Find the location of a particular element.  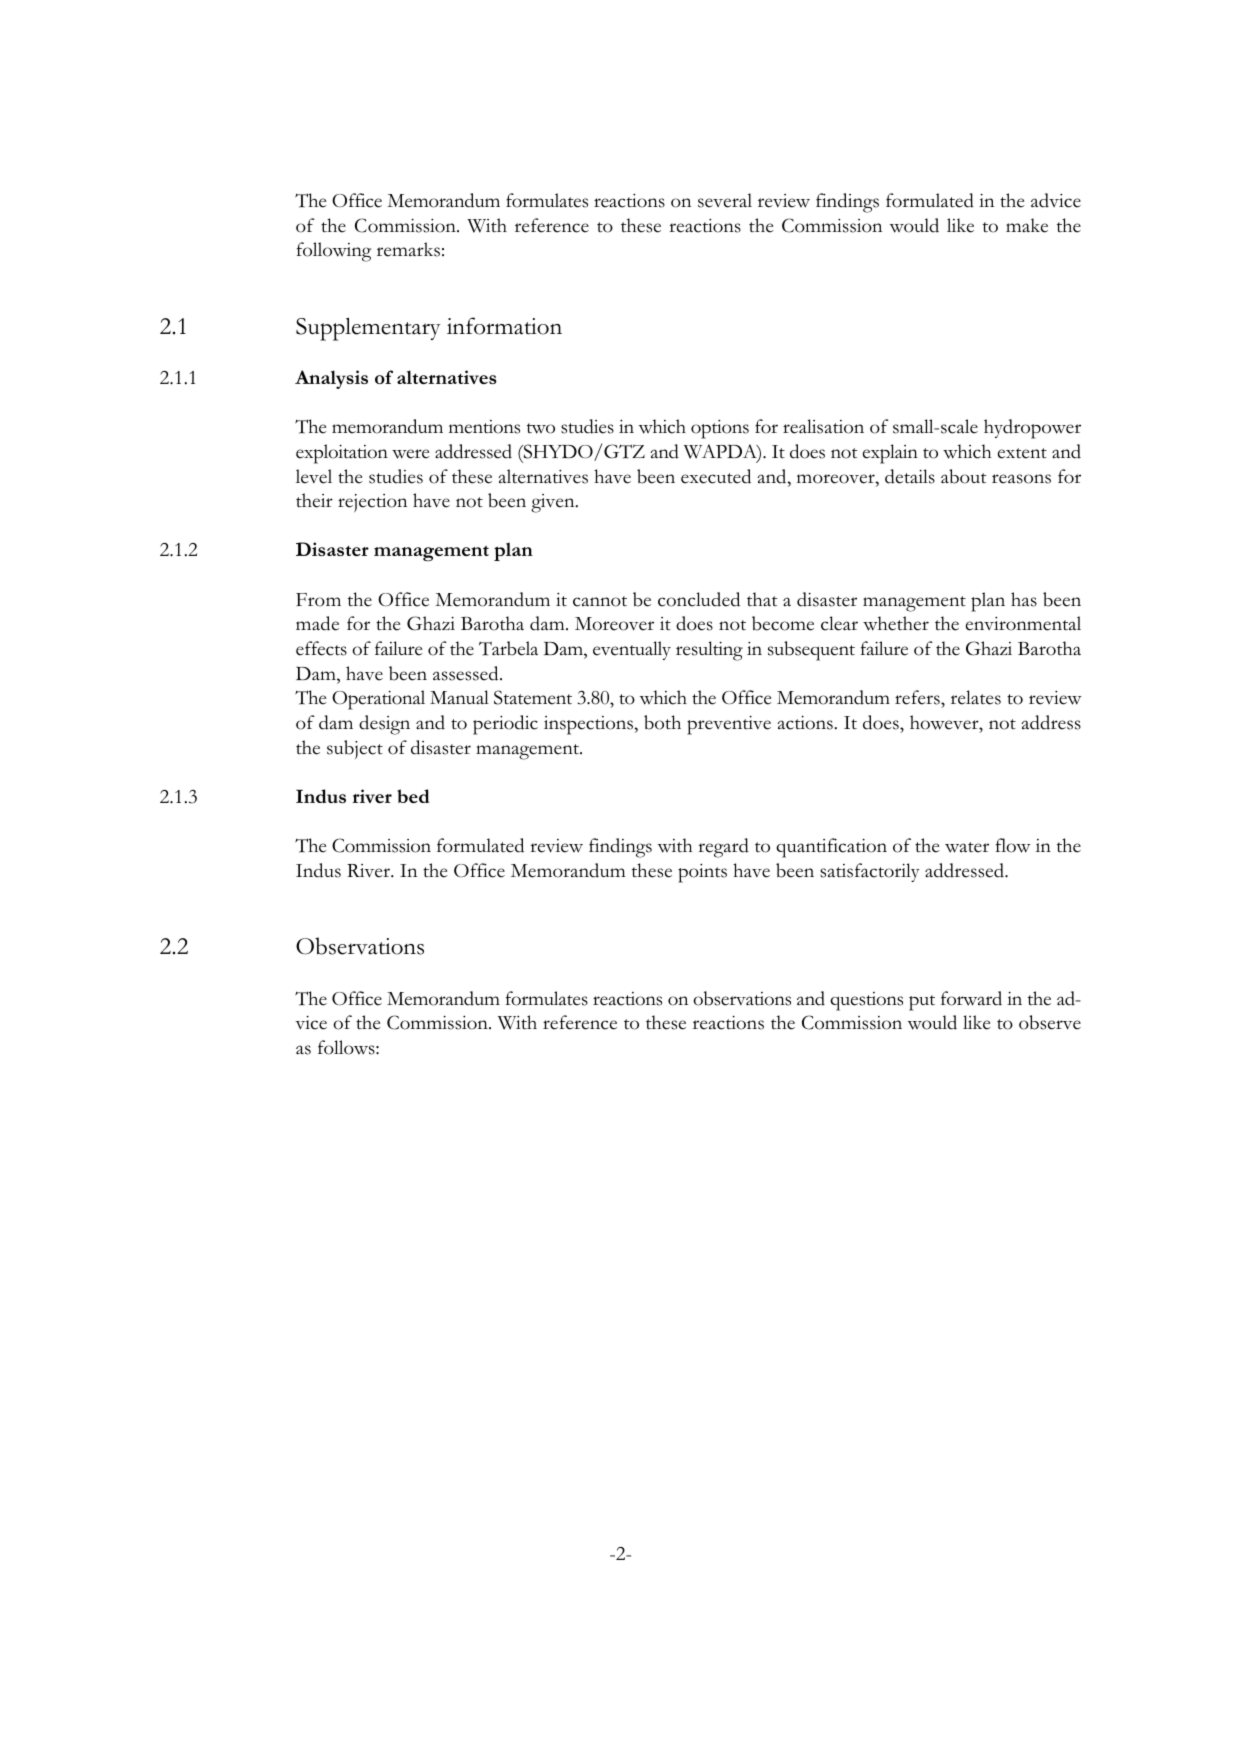

bed is located at coordinates (413, 796).
